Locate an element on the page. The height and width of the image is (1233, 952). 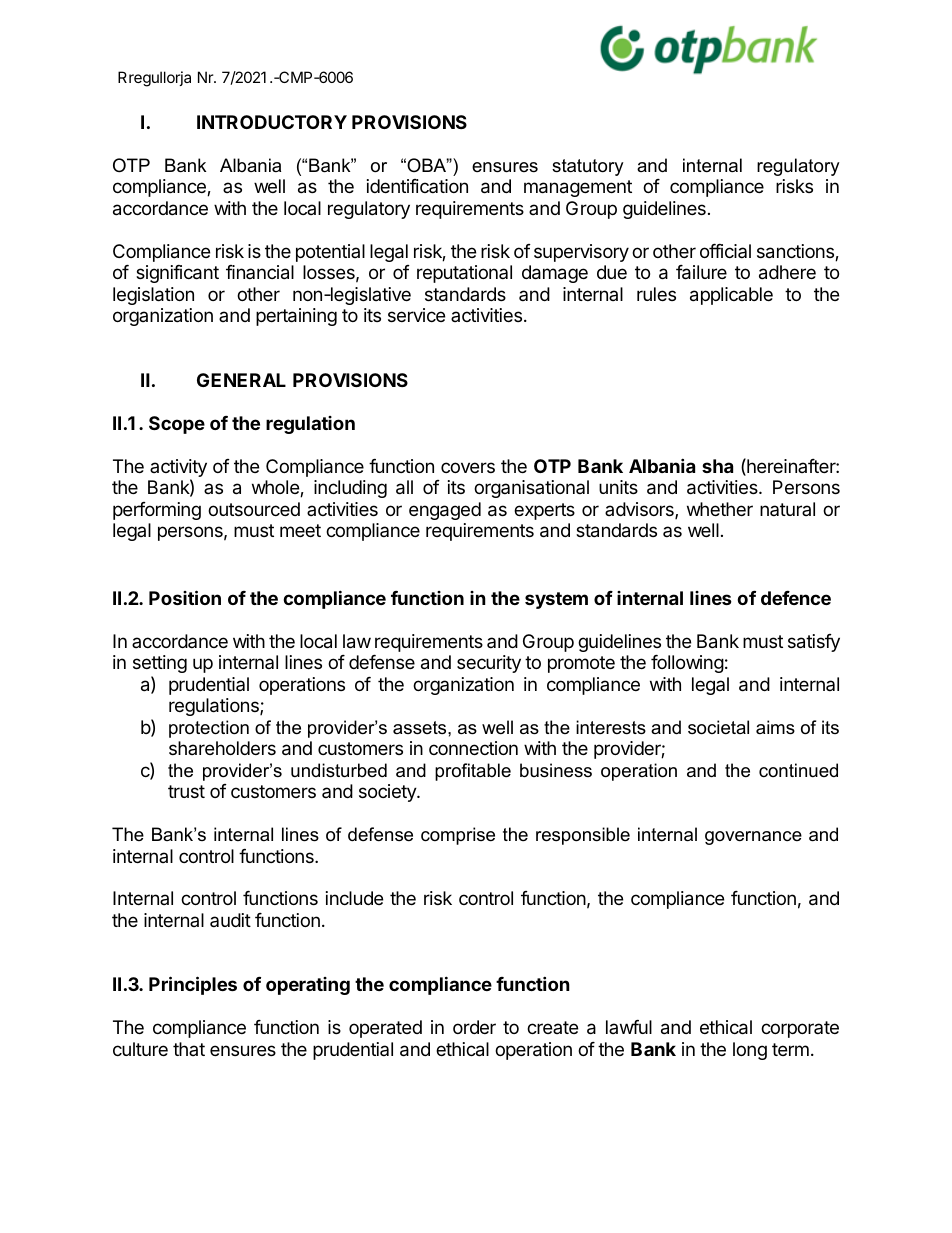
service is located at coordinates (416, 315).
